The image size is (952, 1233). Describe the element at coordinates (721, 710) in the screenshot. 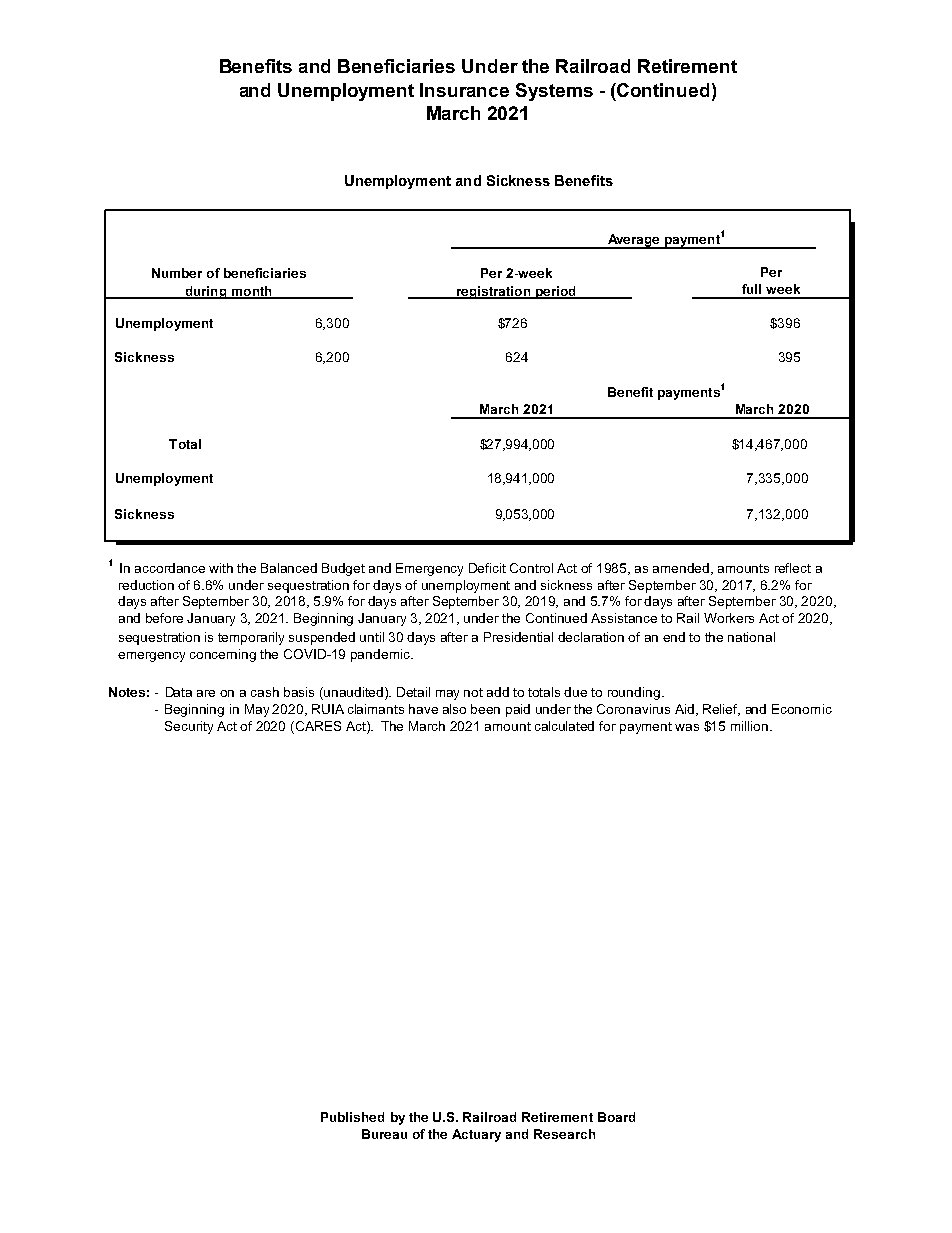

I see `Relief` at that location.
